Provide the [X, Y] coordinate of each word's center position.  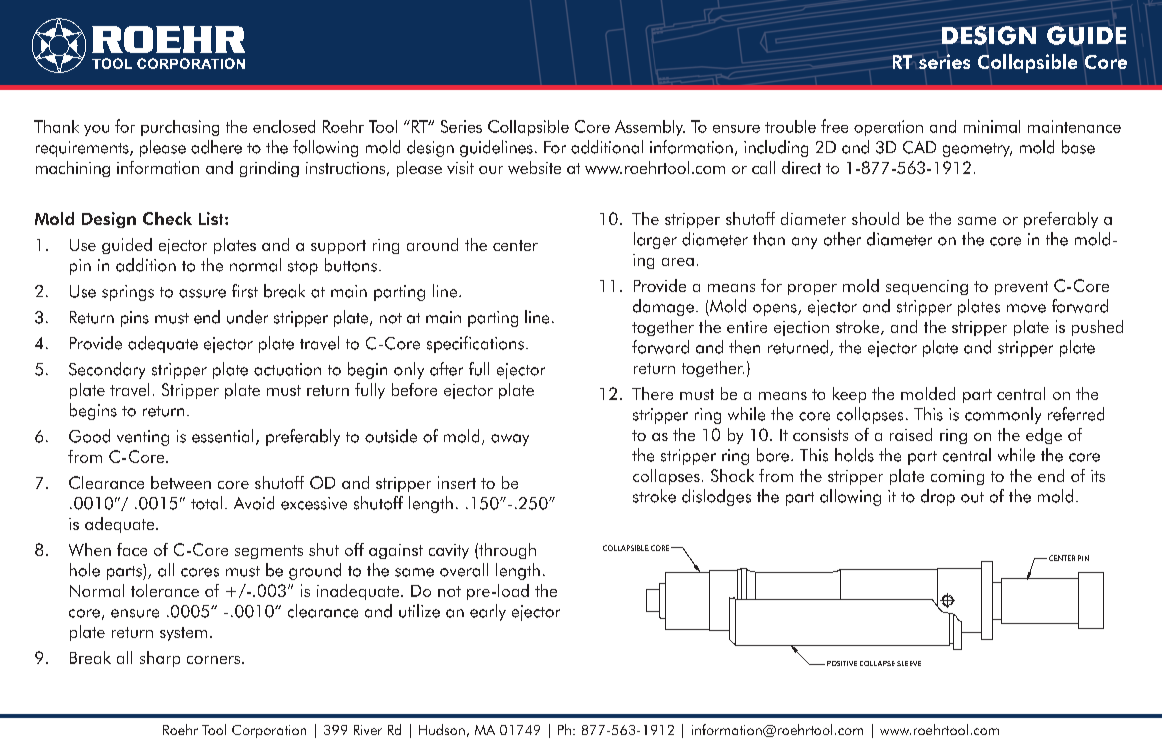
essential [222, 436]
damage [663, 307]
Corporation [269, 731]
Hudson [442, 729]
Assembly [650, 128]
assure [202, 293]
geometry [977, 150]
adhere [216, 147]
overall [464, 570]
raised [911, 434]
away [510, 440]
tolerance [165, 590]
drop [938, 497]
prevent [1021, 288]
